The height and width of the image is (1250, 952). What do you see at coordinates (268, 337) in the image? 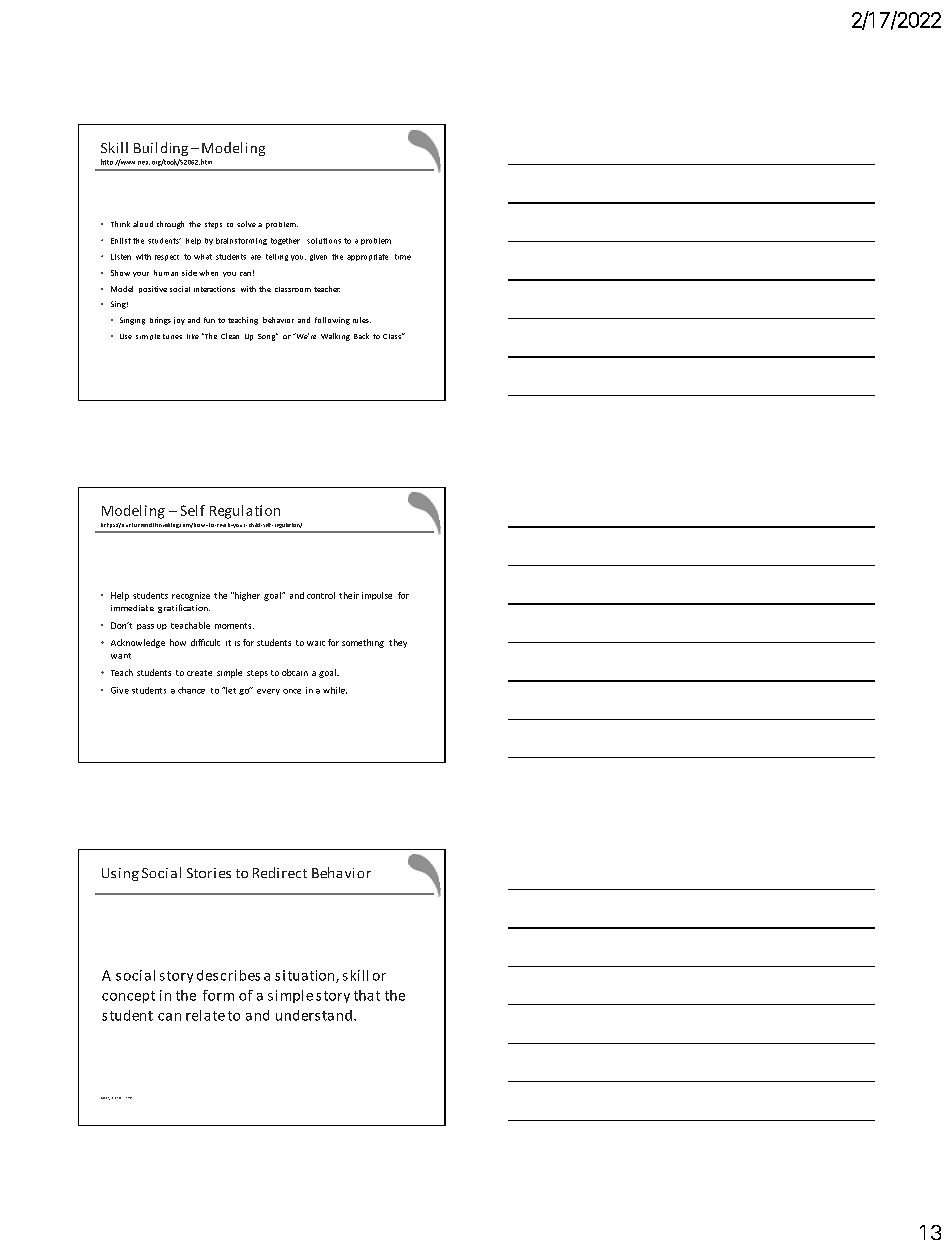
I see `Song` at bounding box center [268, 337].
